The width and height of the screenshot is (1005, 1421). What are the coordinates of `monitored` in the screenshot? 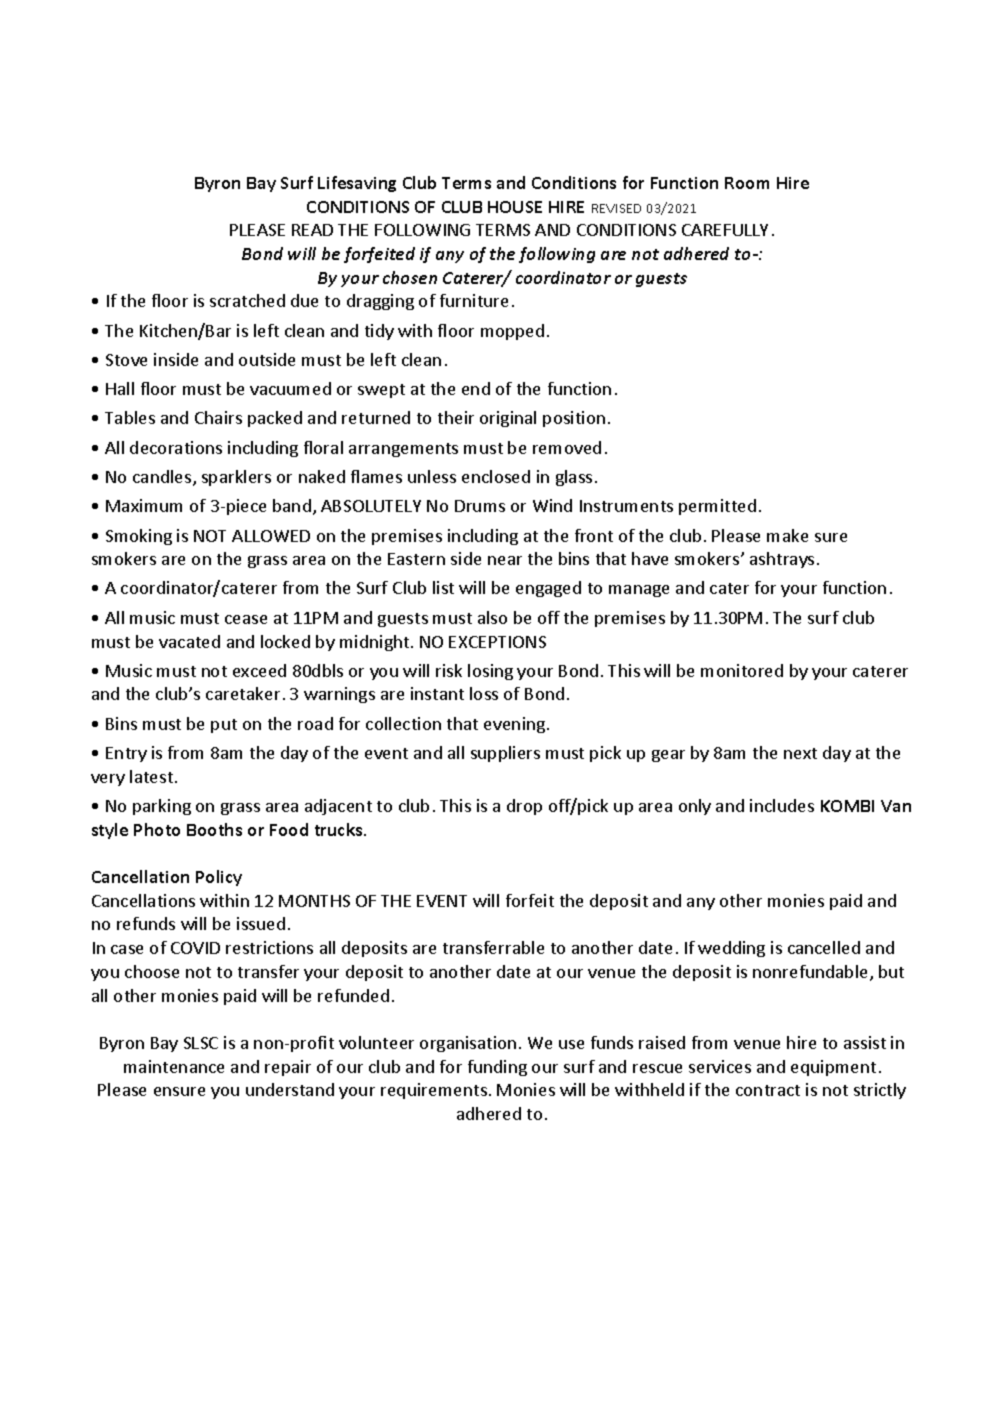 It's located at (742, 670).
